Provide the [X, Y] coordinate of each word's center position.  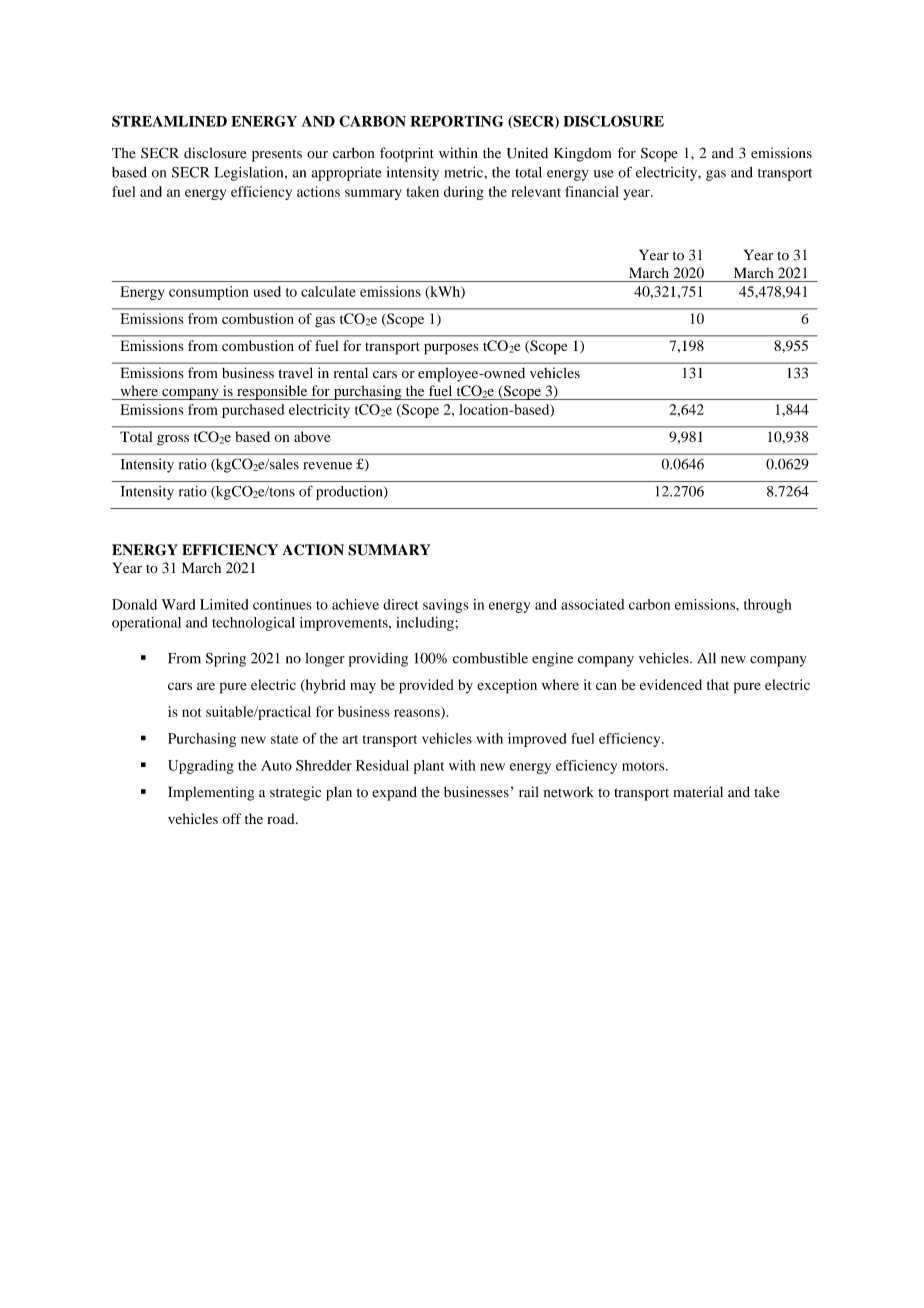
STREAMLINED [169, 121]
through [767, 606]
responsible [272, 392]
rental [351, 373]
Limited [224, 604]
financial [592, 191]
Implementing [211, 793]
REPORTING [457, 121]
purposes [451, 349]
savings [446, 606]
